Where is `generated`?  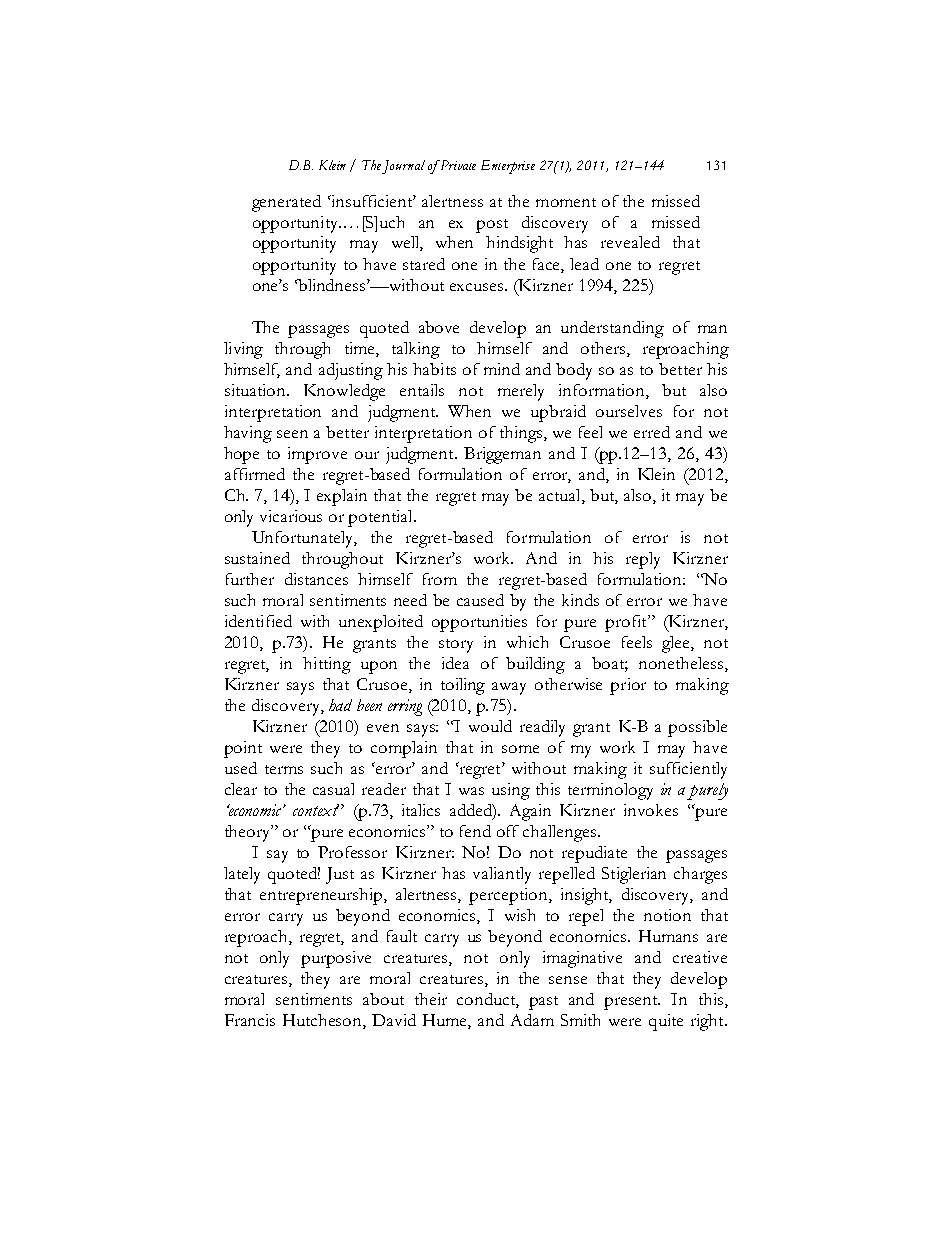 generated is located at coordinates (286, 203).
